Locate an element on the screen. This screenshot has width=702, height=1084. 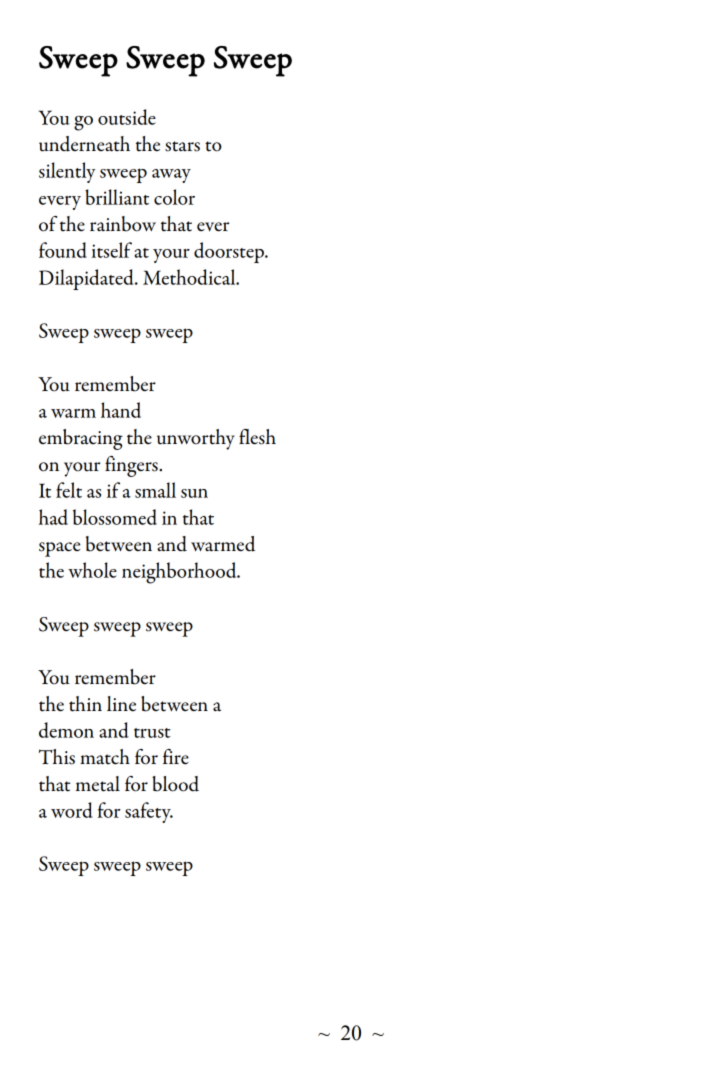
Dilapidated is located at coordinates (87, 279).
